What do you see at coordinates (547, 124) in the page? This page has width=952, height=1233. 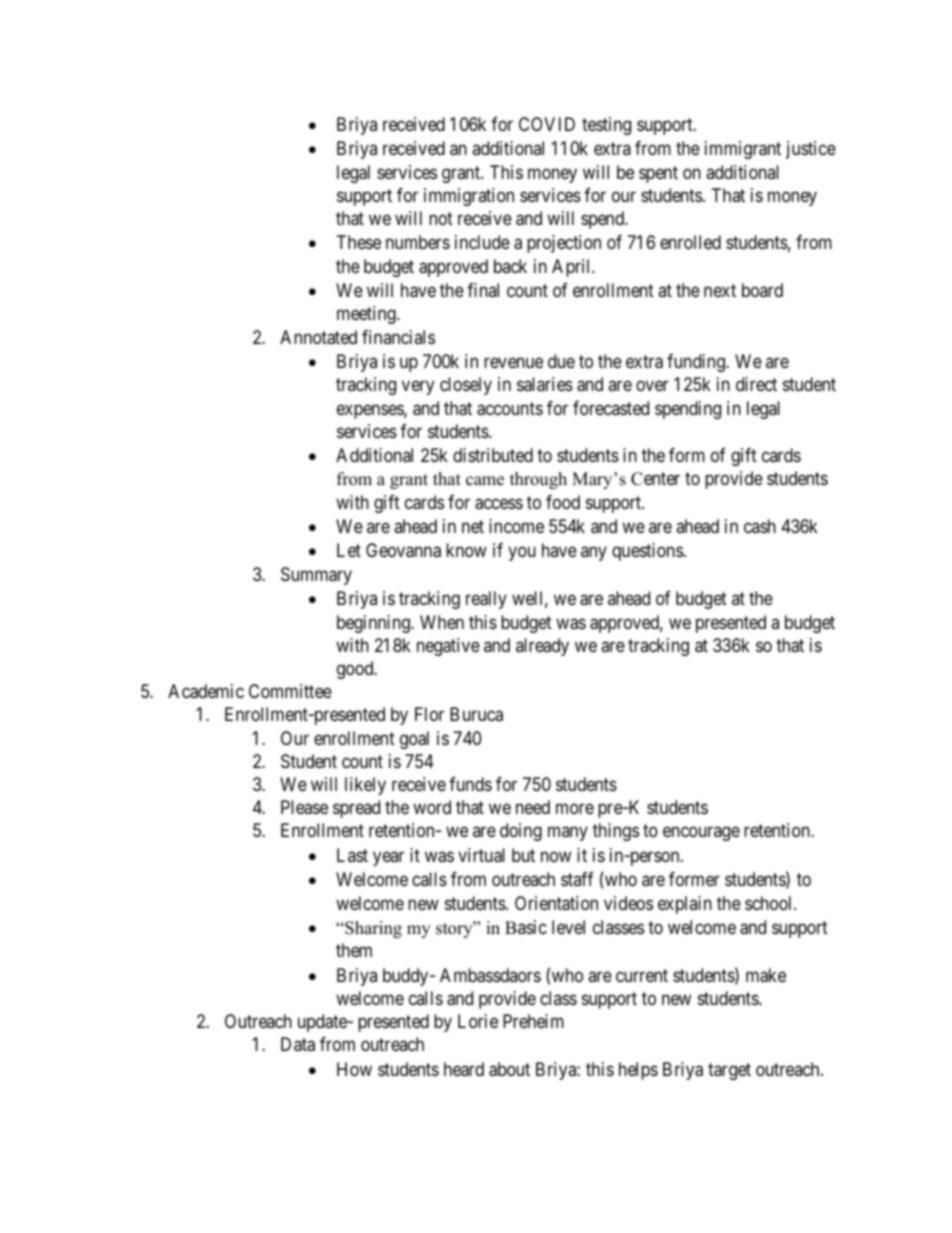 I see `COVID` at bounding box center [547, 124].
